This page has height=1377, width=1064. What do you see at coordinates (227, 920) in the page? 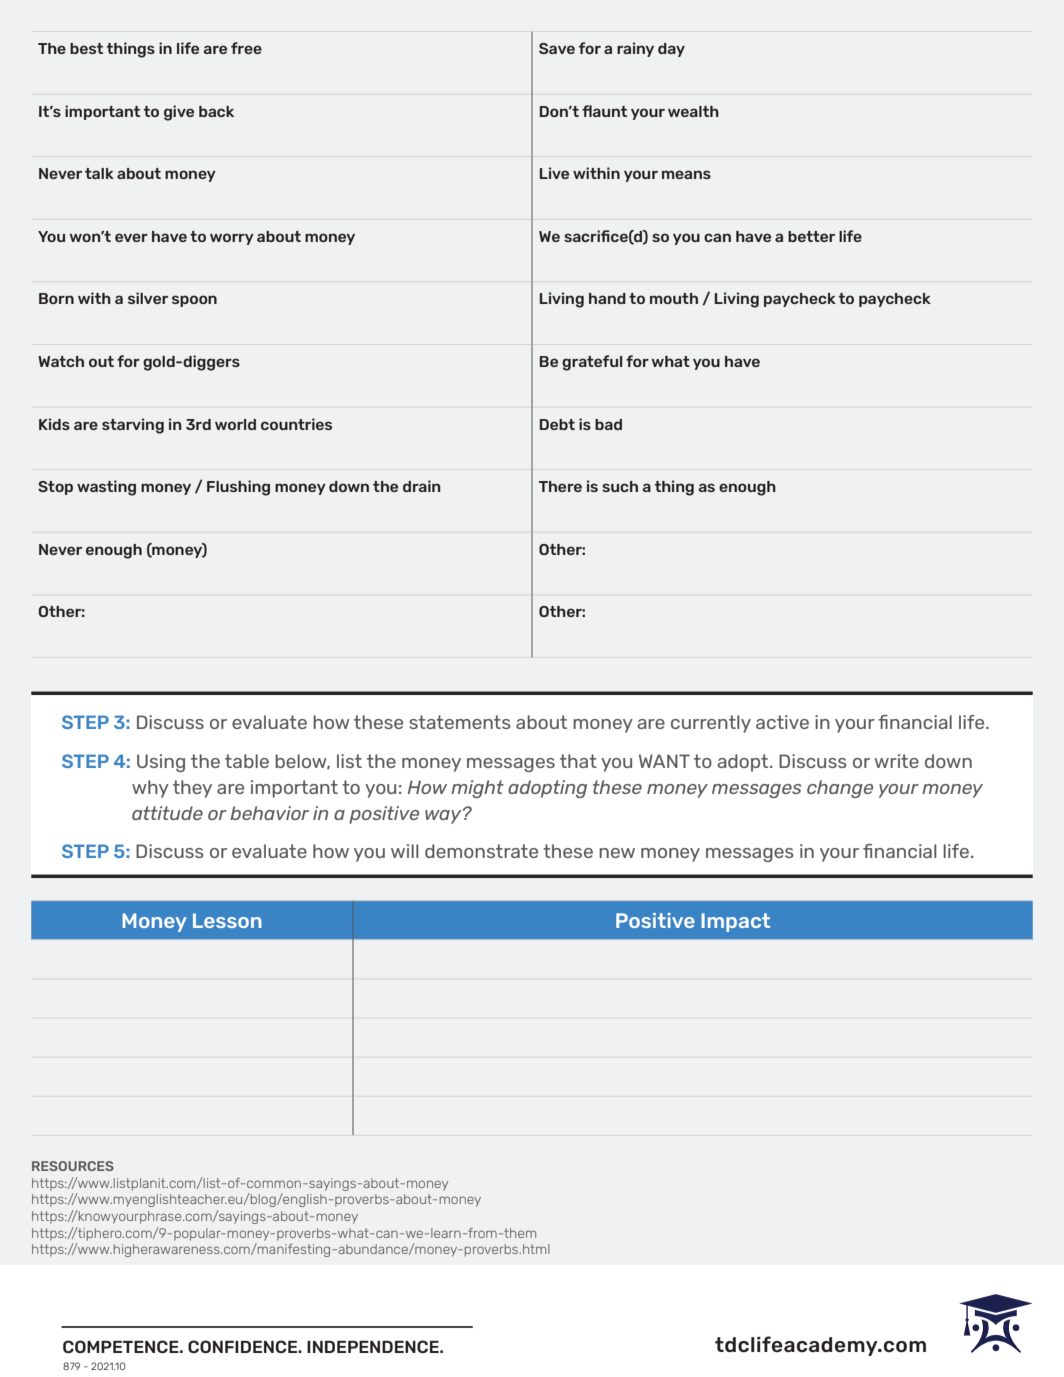
I see `Lesson` at bounding box center [227, 920].
